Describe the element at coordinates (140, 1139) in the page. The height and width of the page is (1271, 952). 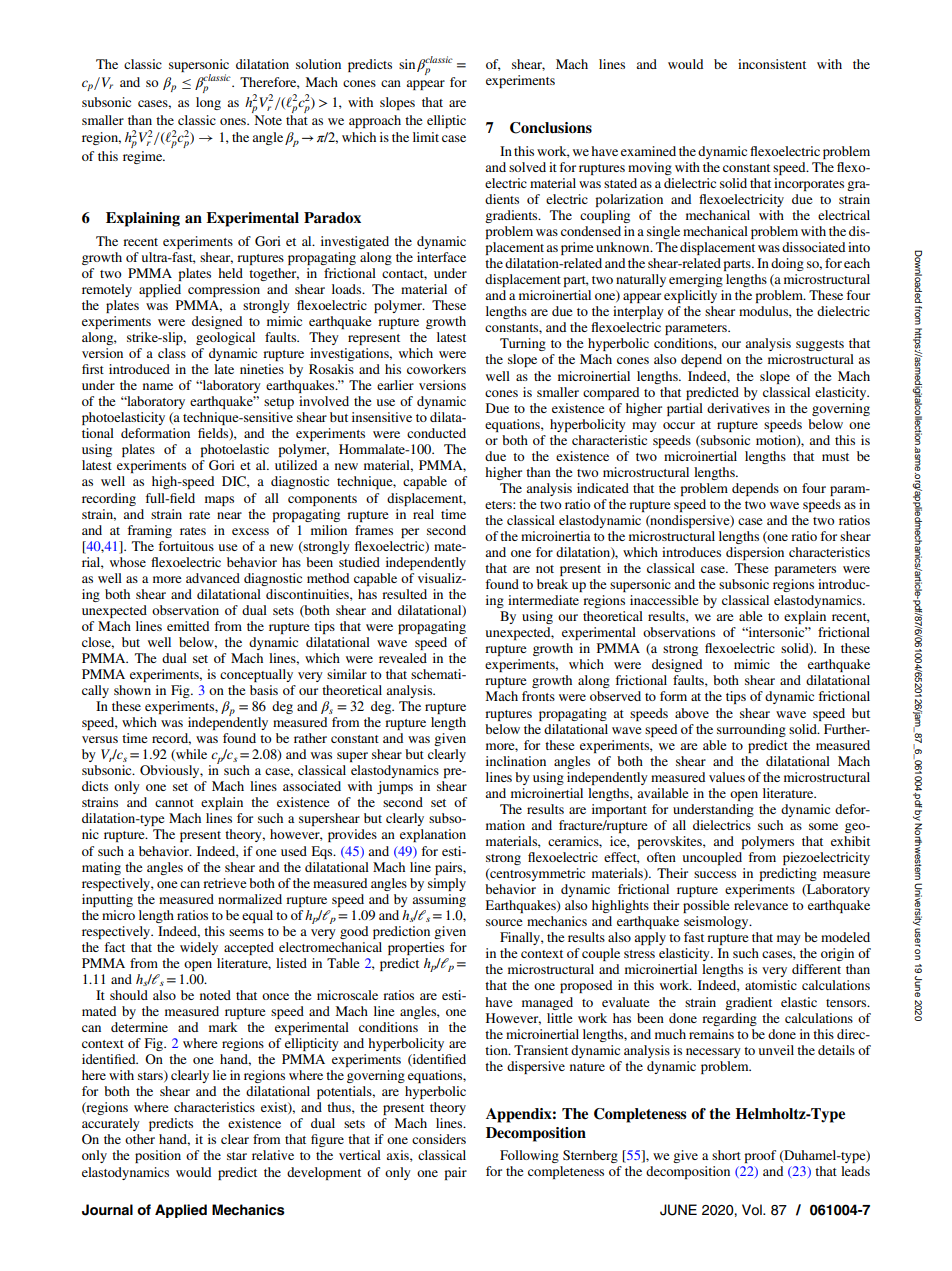
I see `other` at that location.
